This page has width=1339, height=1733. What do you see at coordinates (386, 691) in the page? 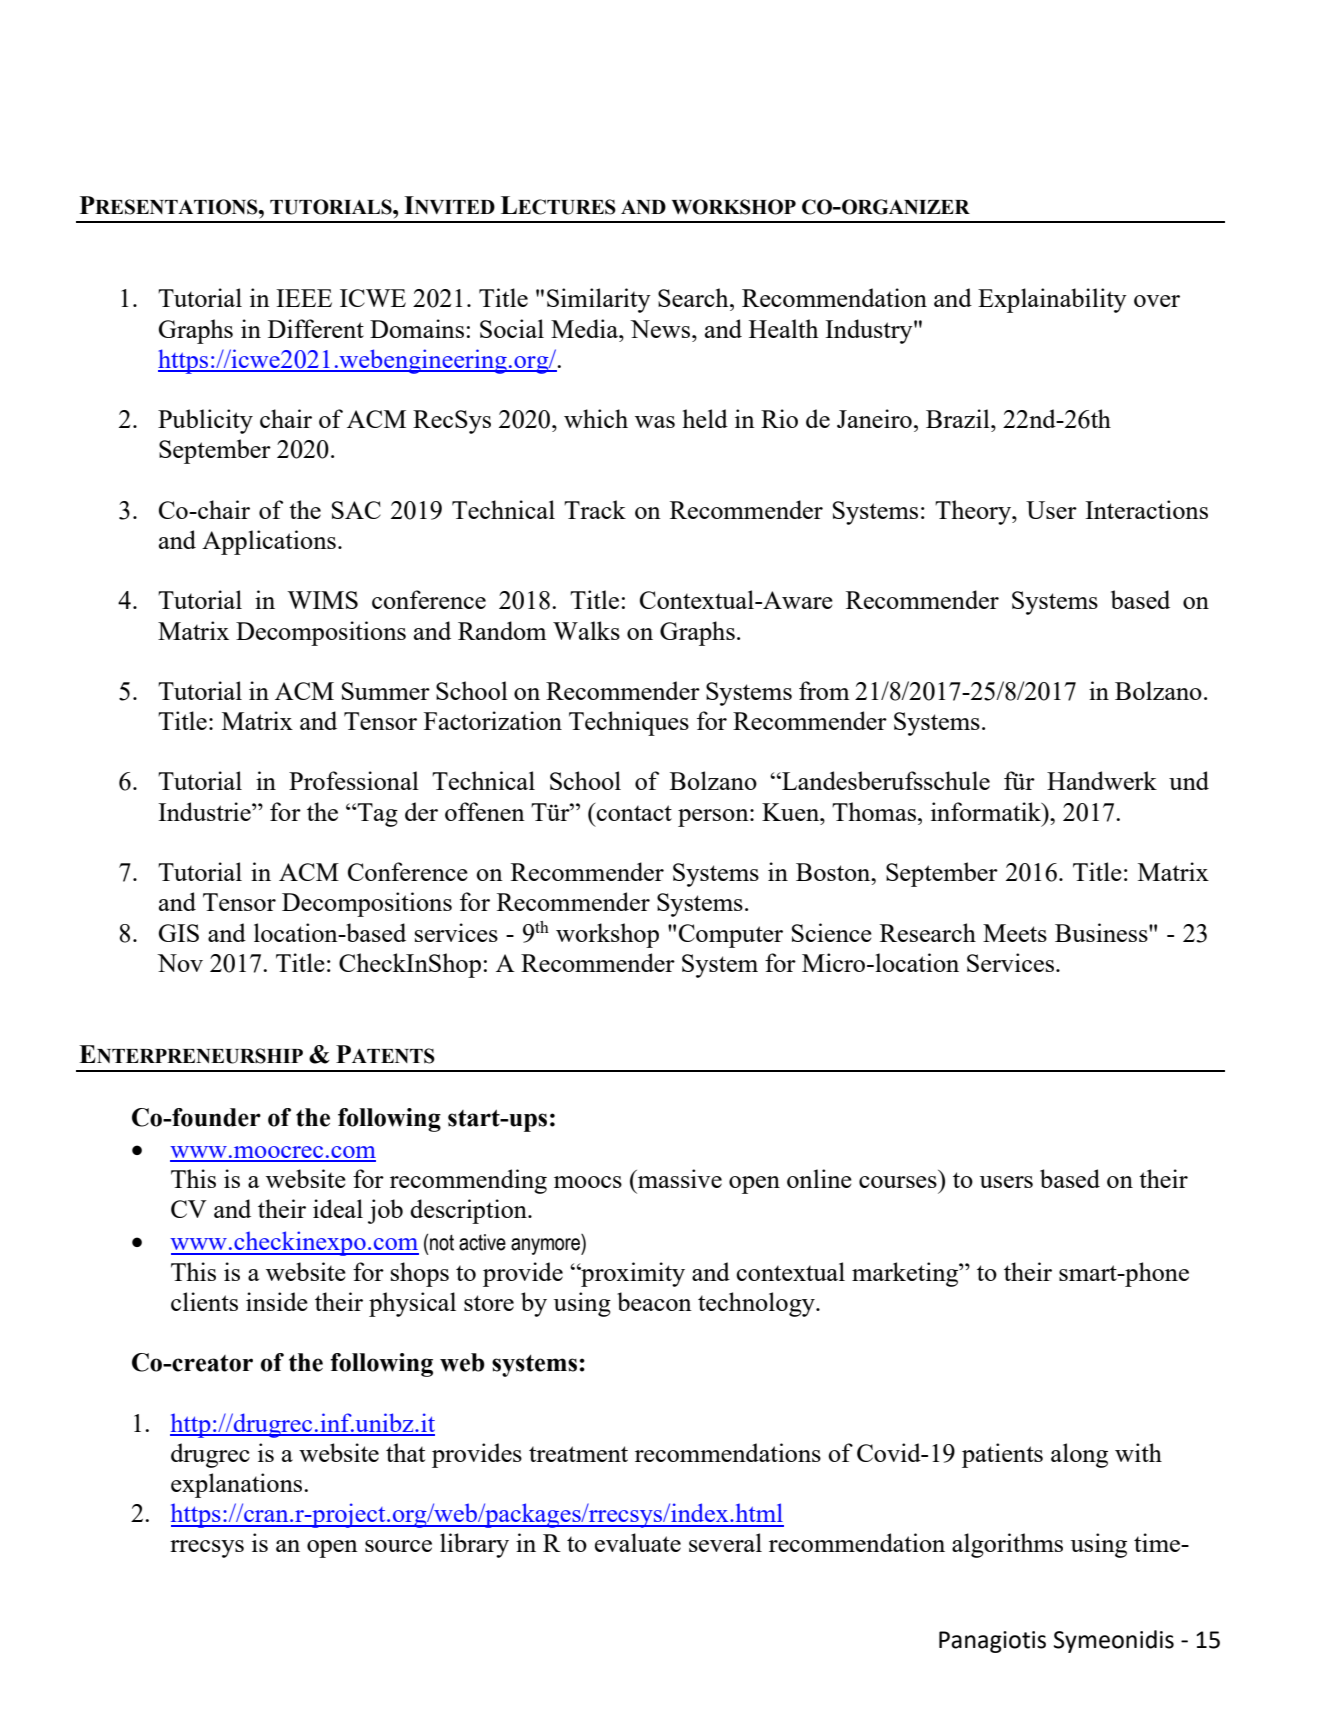
I see `Summer` at bounding box center [386, 691].
